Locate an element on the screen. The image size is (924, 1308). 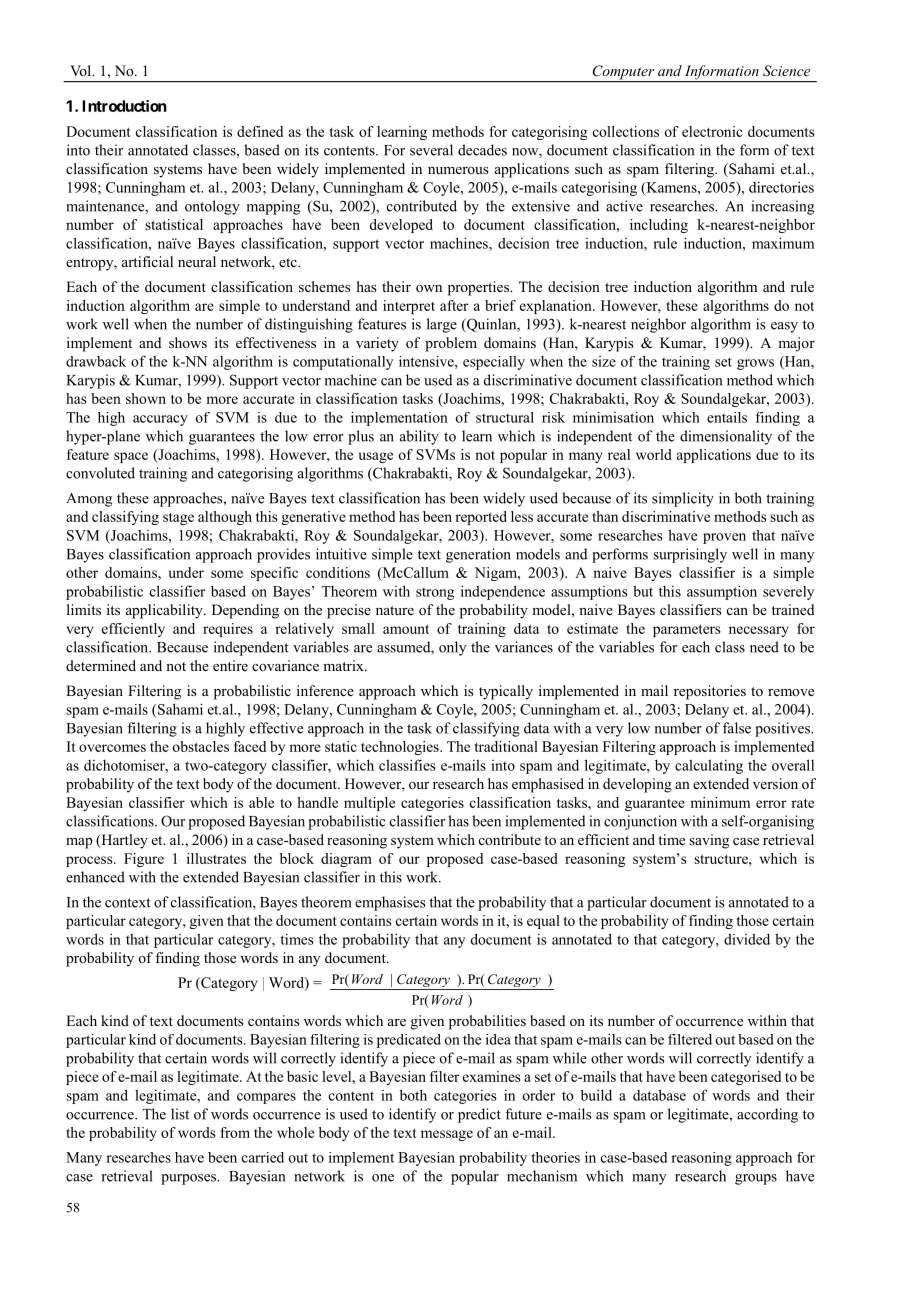
purposes is located at coordinates (190, 1179).
